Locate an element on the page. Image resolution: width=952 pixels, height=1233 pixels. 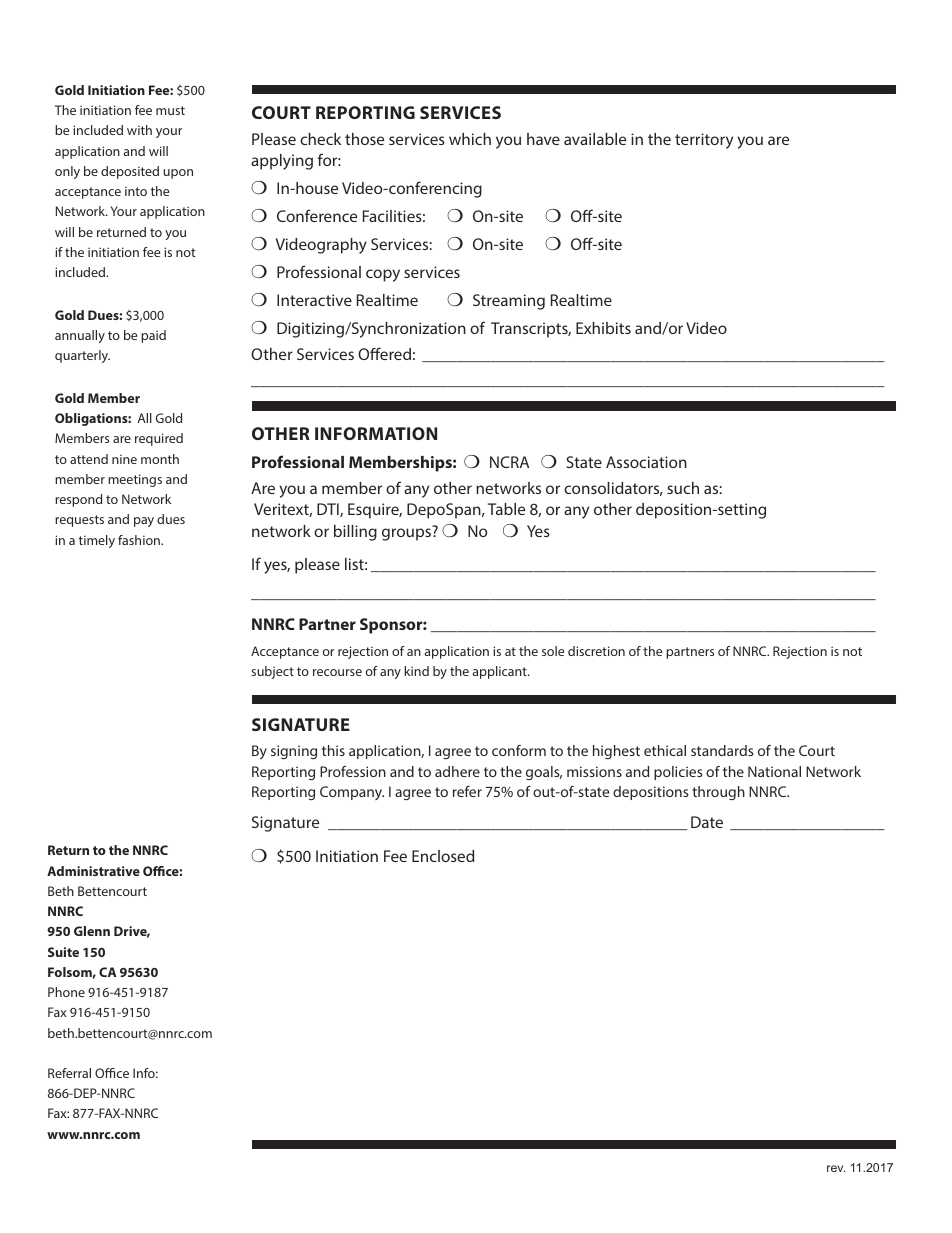
Enclosed is located at coordinates (443, 856).
